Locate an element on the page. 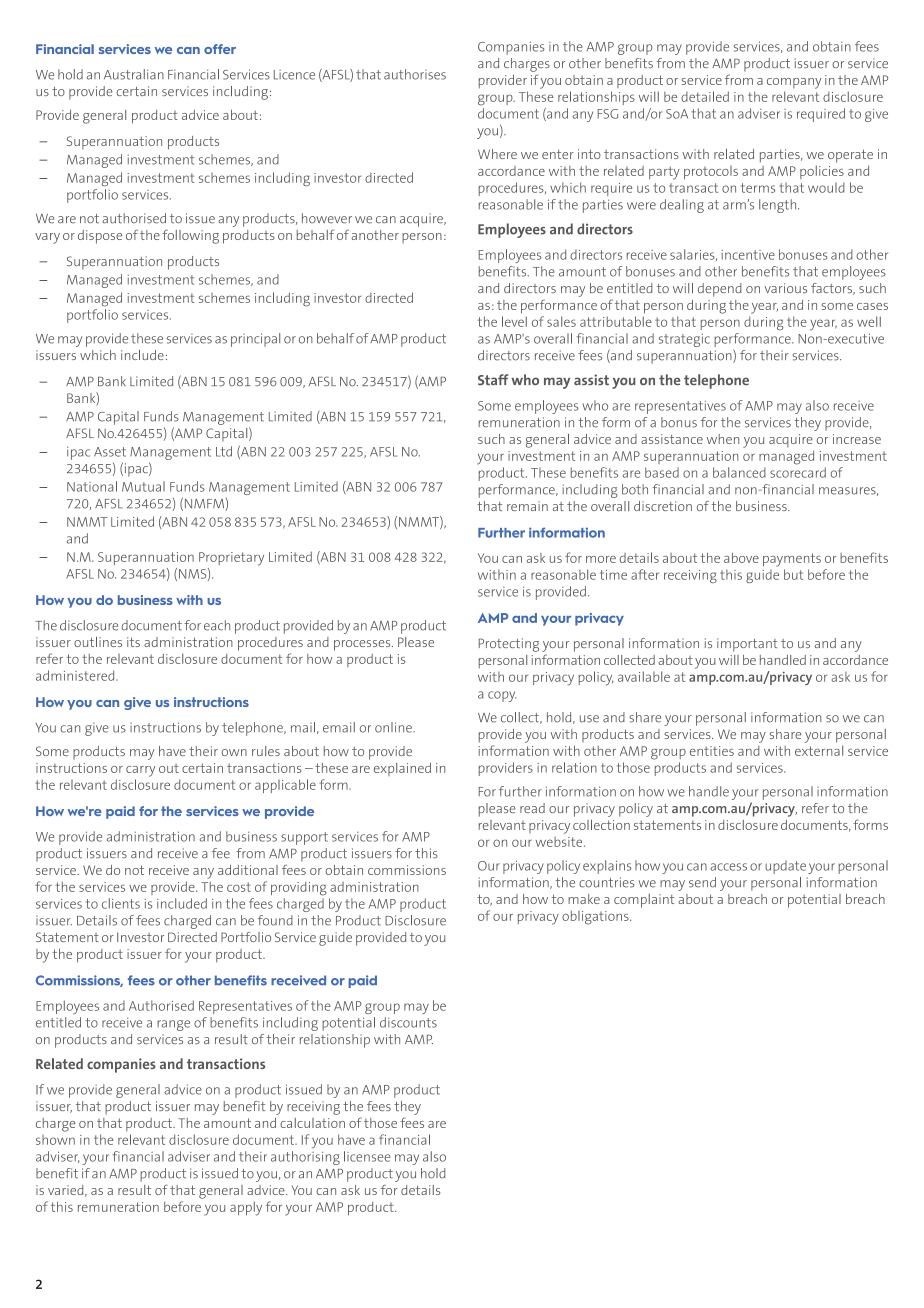 Image resolution: width=924 pixels, height=1308 pixels. company is located at coordinates (794, 83).
